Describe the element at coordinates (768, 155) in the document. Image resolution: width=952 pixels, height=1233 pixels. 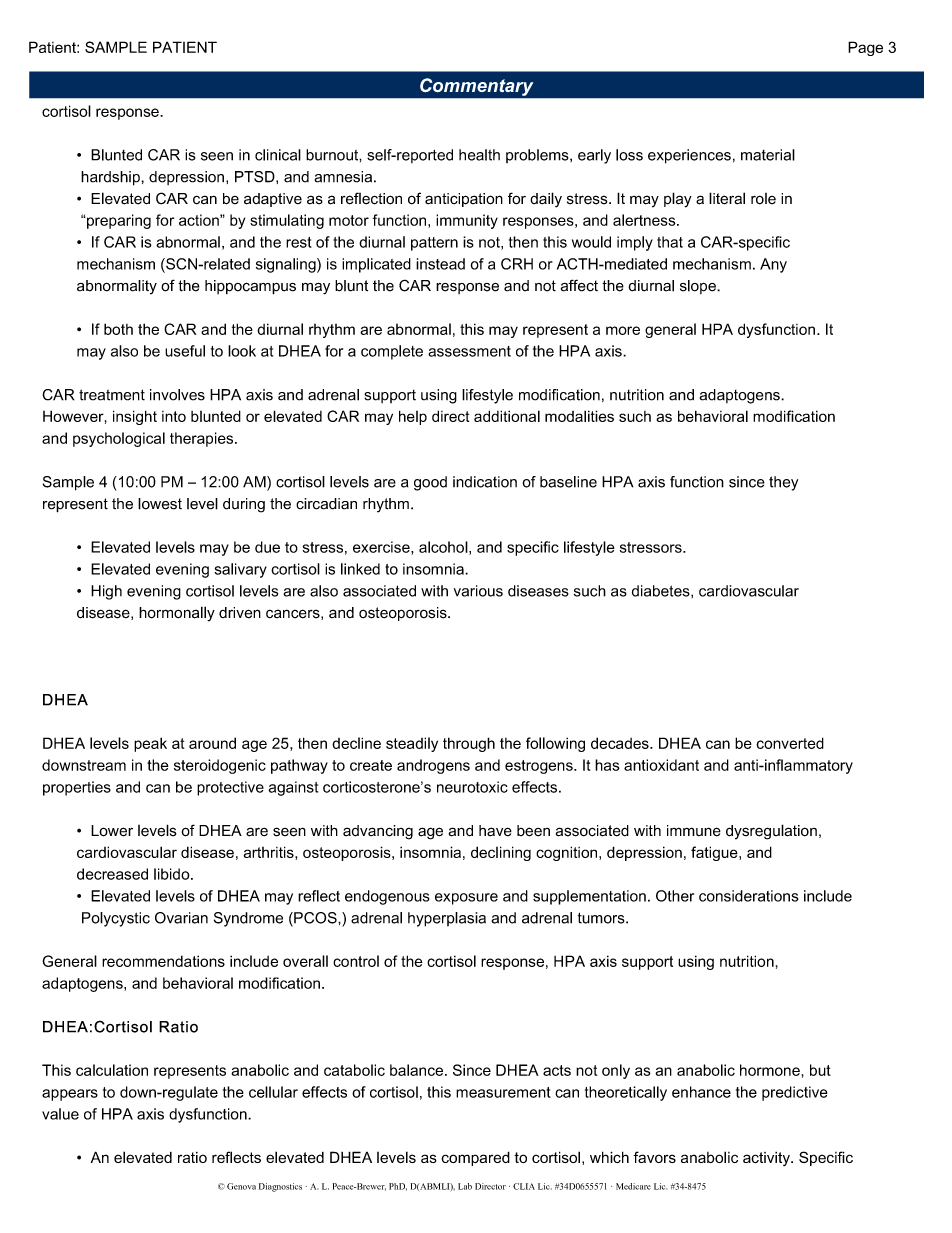
I see `material` at that location.
